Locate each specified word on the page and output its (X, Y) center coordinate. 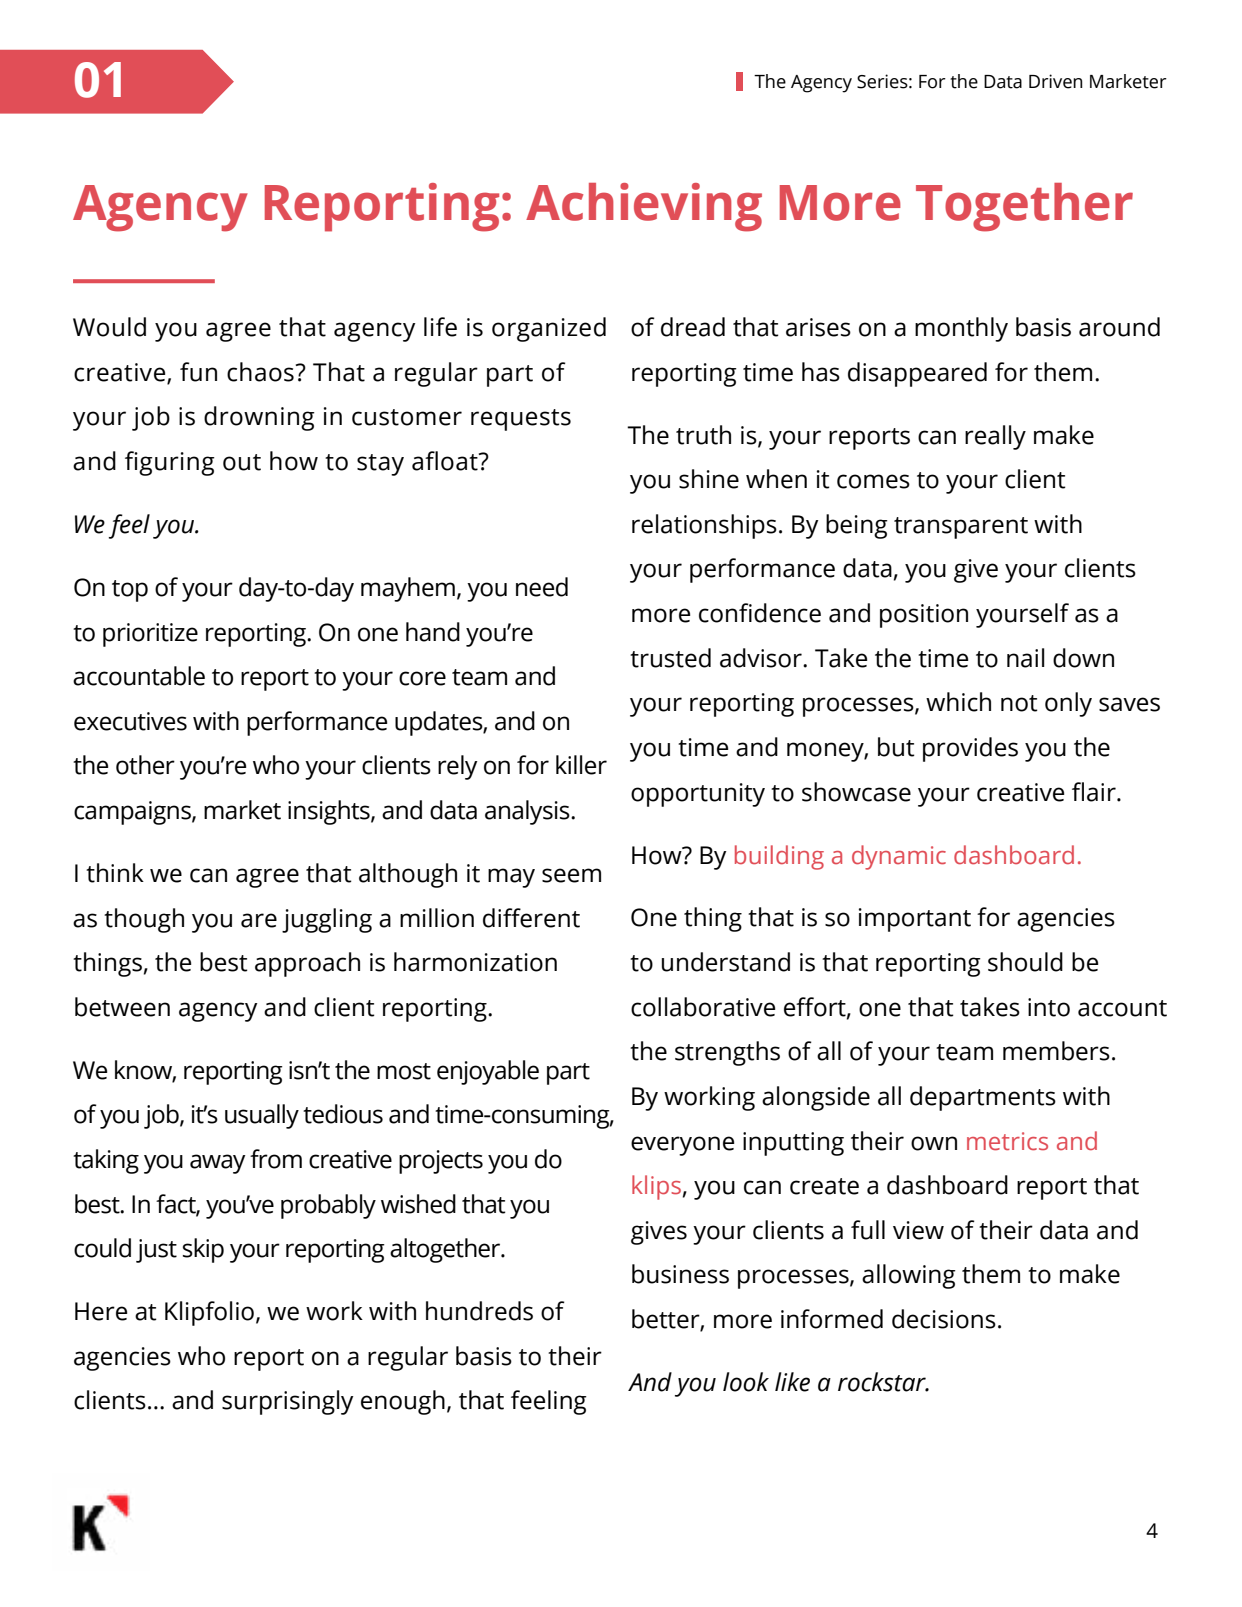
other (145, 765)
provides (970, 749)
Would (109, 327)
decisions (944, 1319)
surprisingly (287, 1402)
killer (581, 765)
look (746, 1382)
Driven (1056, 81)
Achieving (644, 207)
